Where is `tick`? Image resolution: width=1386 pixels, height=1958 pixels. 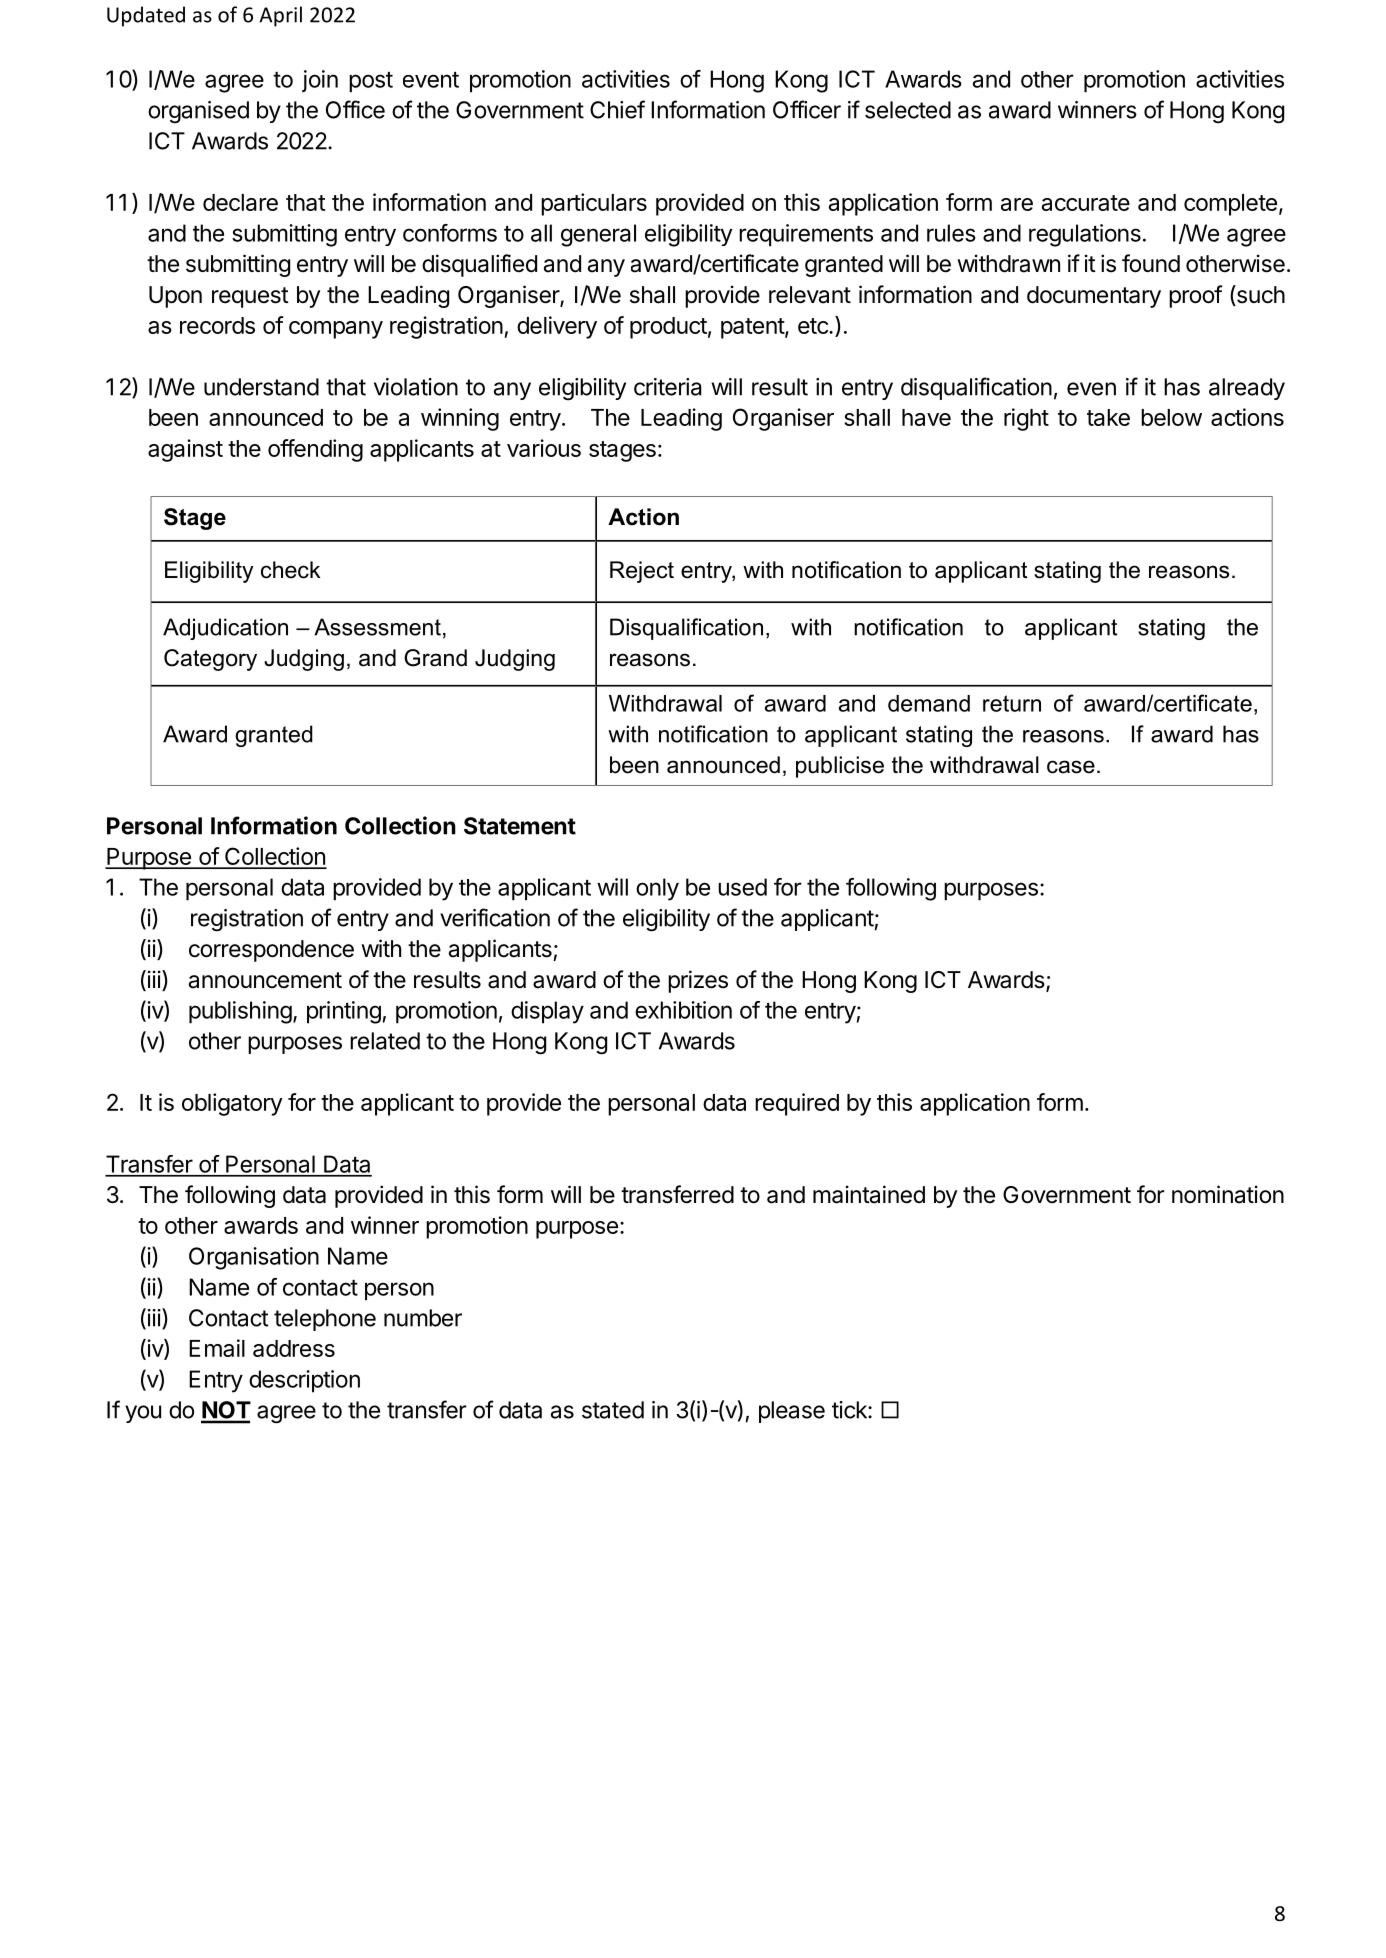 tick is located at coordinates (850, 1410).
